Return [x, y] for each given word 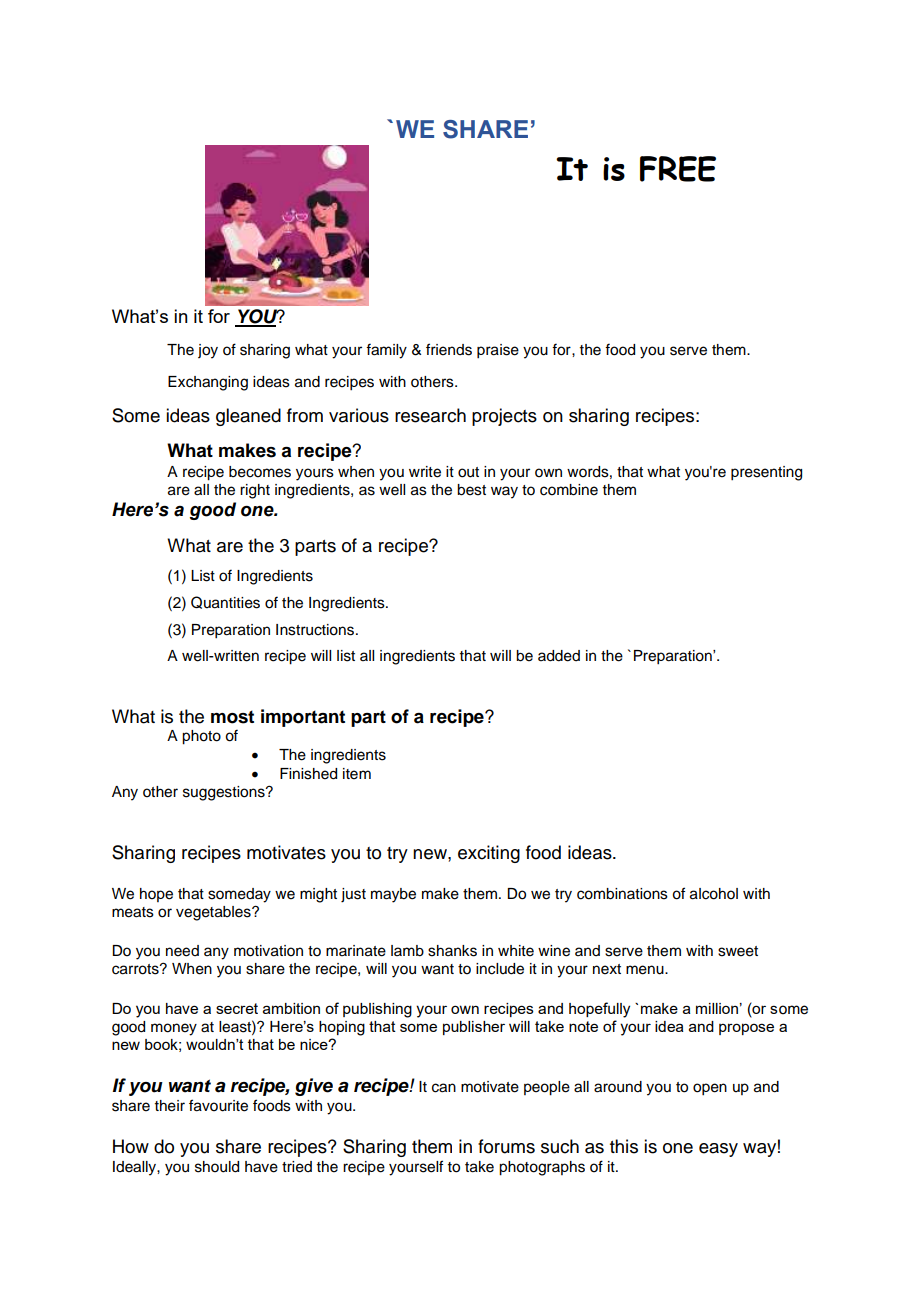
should [217, 1167]
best [471, 490]
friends [449, 349]
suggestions [225, 793]
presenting [766, 473]
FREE [678, 169]
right [255, 491]
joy [208, 351]
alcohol [714, 894]
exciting [489, 854]
